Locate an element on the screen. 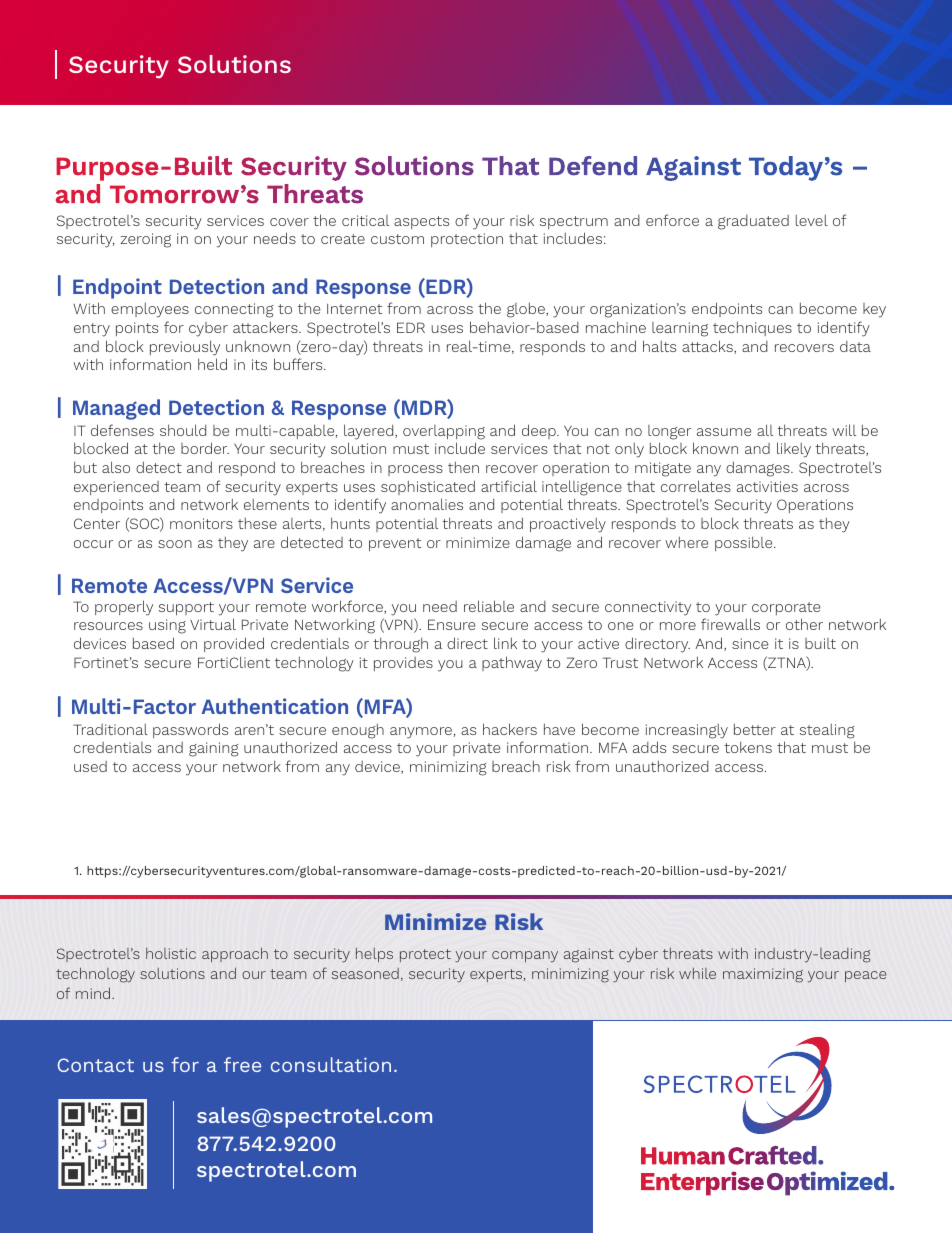 The image size is (952, 1233). free is located at coordinates (242, 1064).
